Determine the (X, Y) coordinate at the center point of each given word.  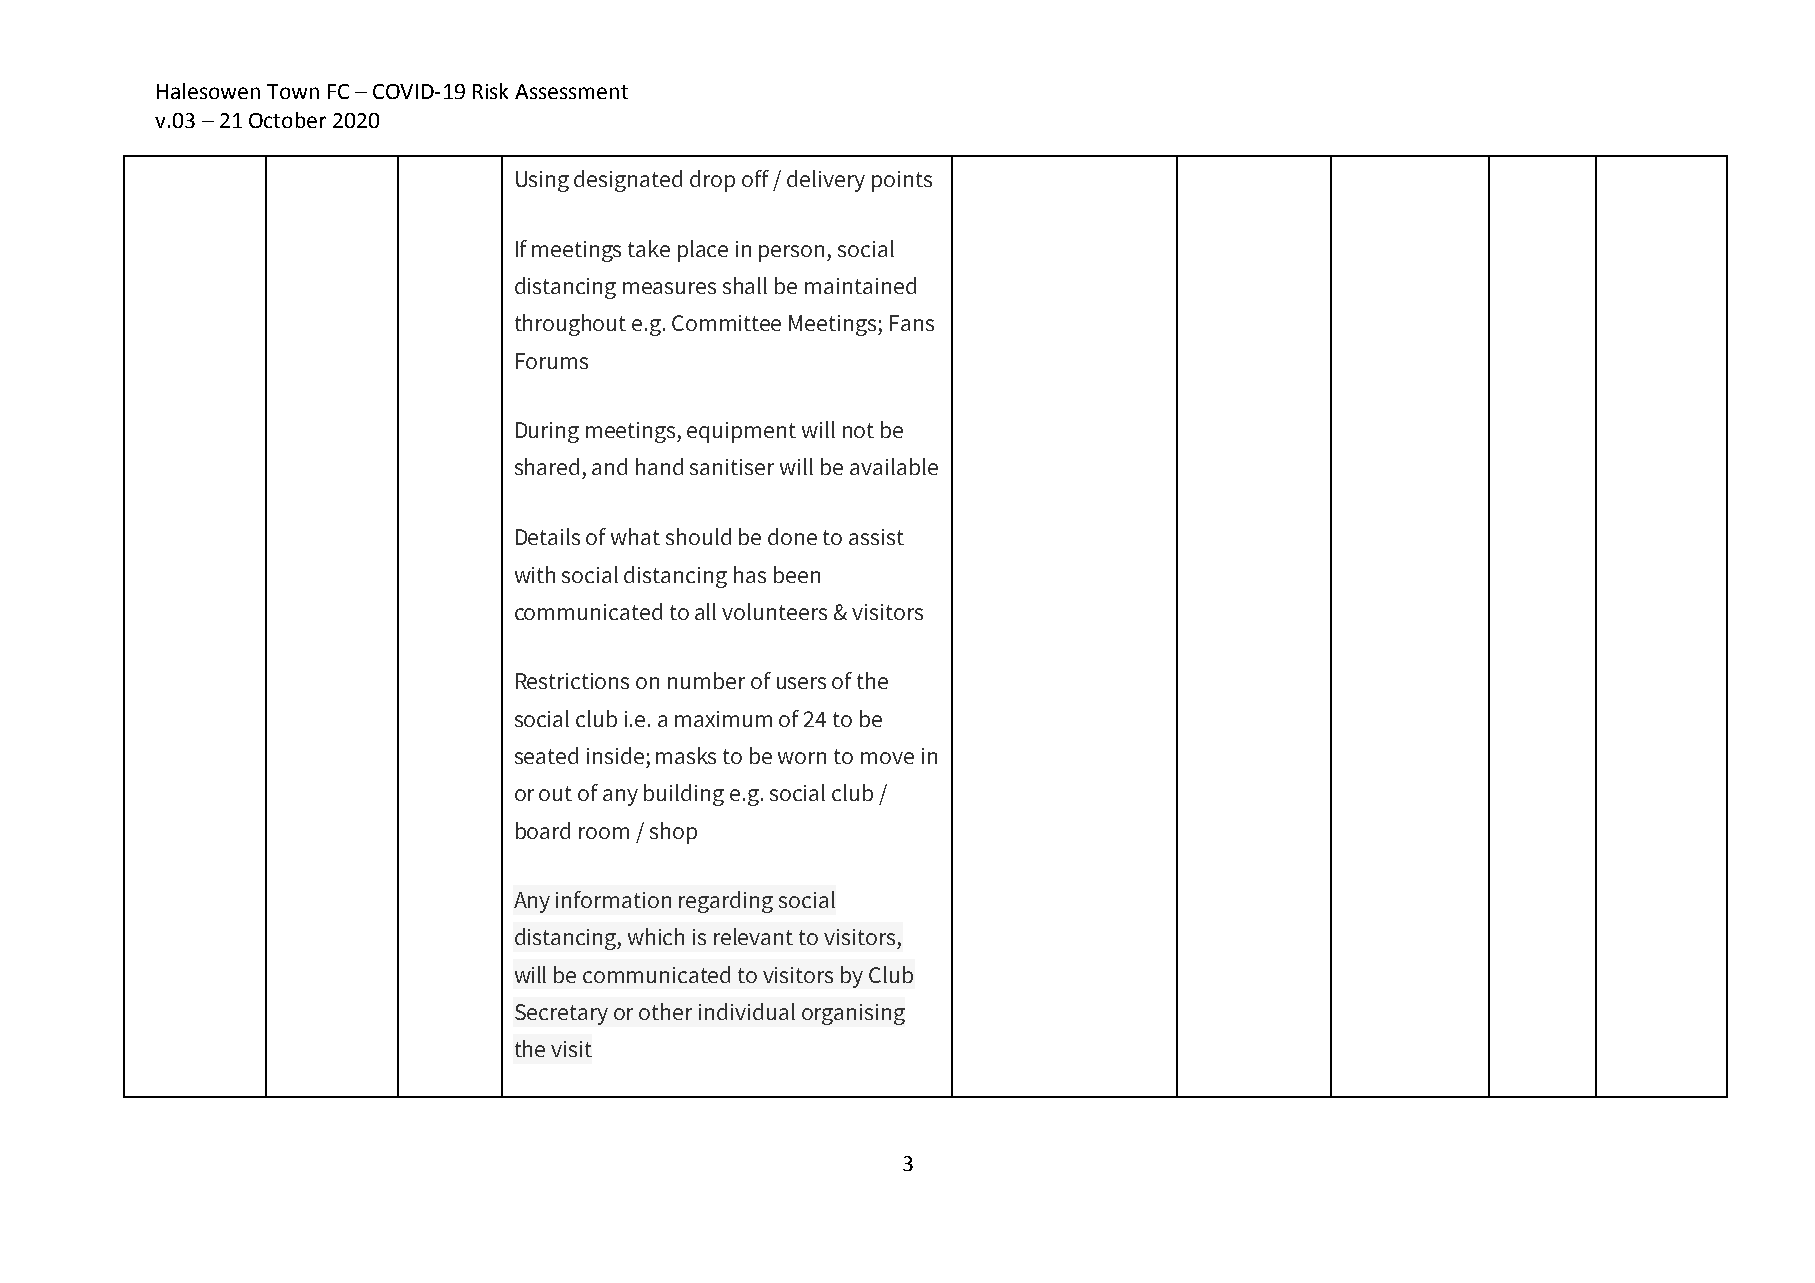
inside (615, 755)
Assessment (571, 91)
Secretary (561, 1014)
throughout (570, 325)
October (287, 120)
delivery (826, 181)
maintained (860, 285)
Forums (552, 361)
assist (876, 537)
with (535, 574)
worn (802, 758)
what (635, 536)
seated (546, 755)
